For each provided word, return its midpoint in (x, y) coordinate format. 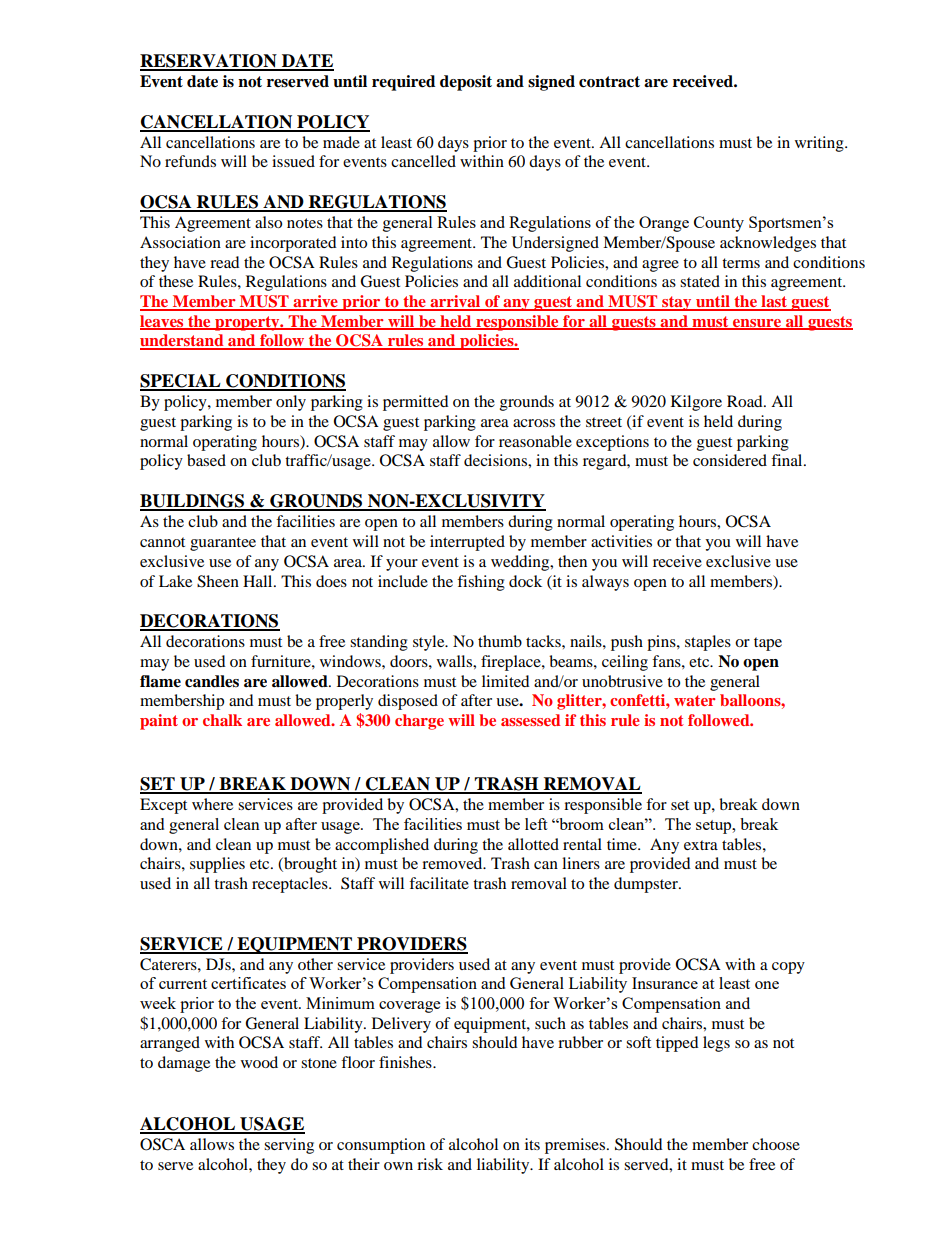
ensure (757, 324)
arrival (455, 302)
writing (820, 144)
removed (453, 863)
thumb (500, 641)
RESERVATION (209, 62)
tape (768, 644)
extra (701, 845)
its (532, 1144)
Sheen (218, 581)
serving (289, 1146)
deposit (466, 83)
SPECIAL (181, 382)
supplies (217, 865)
